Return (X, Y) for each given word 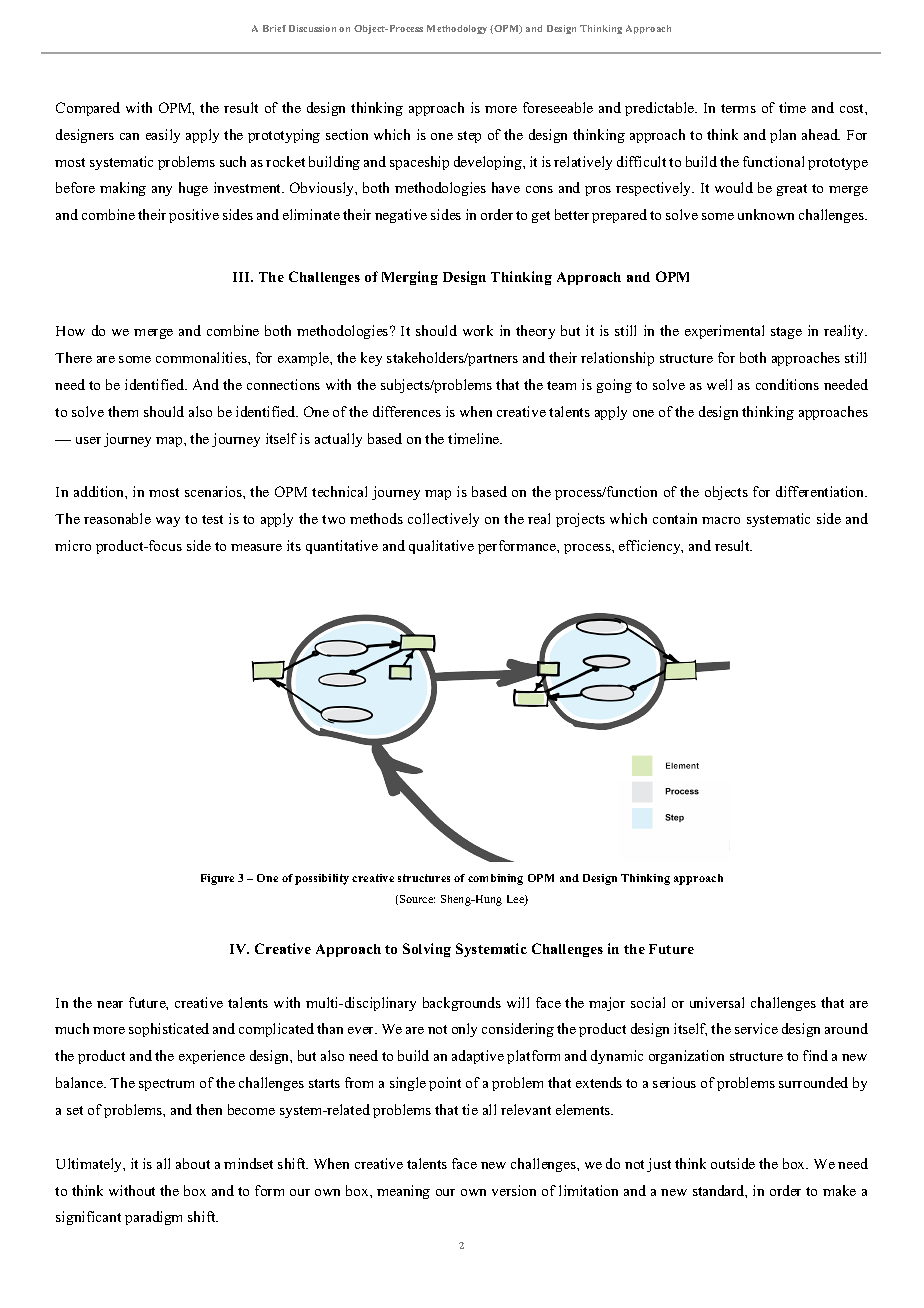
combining (495, 879)
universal (717, 1002)
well (719, 384)
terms (738, 108)
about (193, 1163)
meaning (403, 1192)
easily (163, 136)
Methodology (457, 29)
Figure (217, 879)
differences (407, 411)
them (123, 411)
